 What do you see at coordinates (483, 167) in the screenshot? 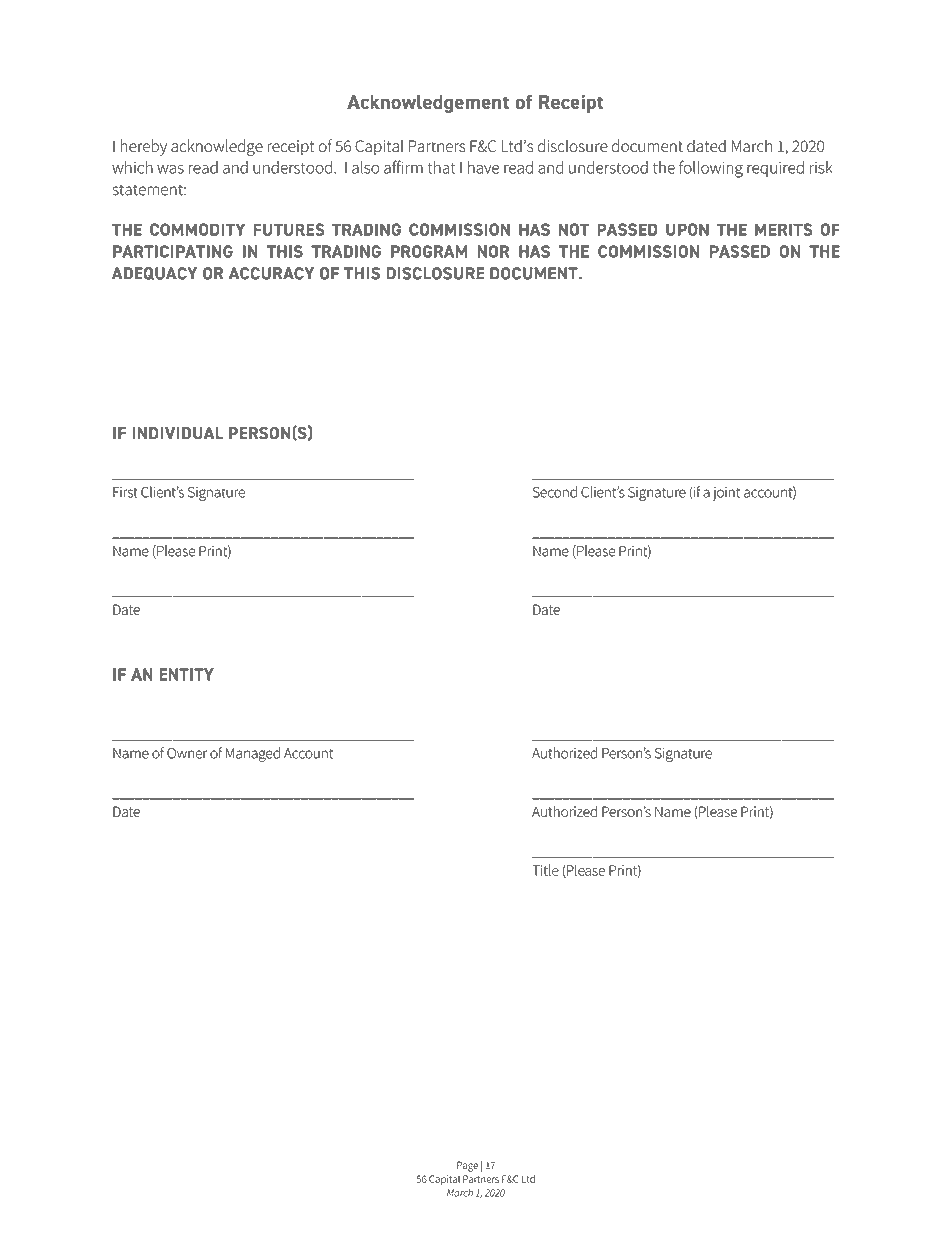
I see `have` at bounding box center [483, 167].
